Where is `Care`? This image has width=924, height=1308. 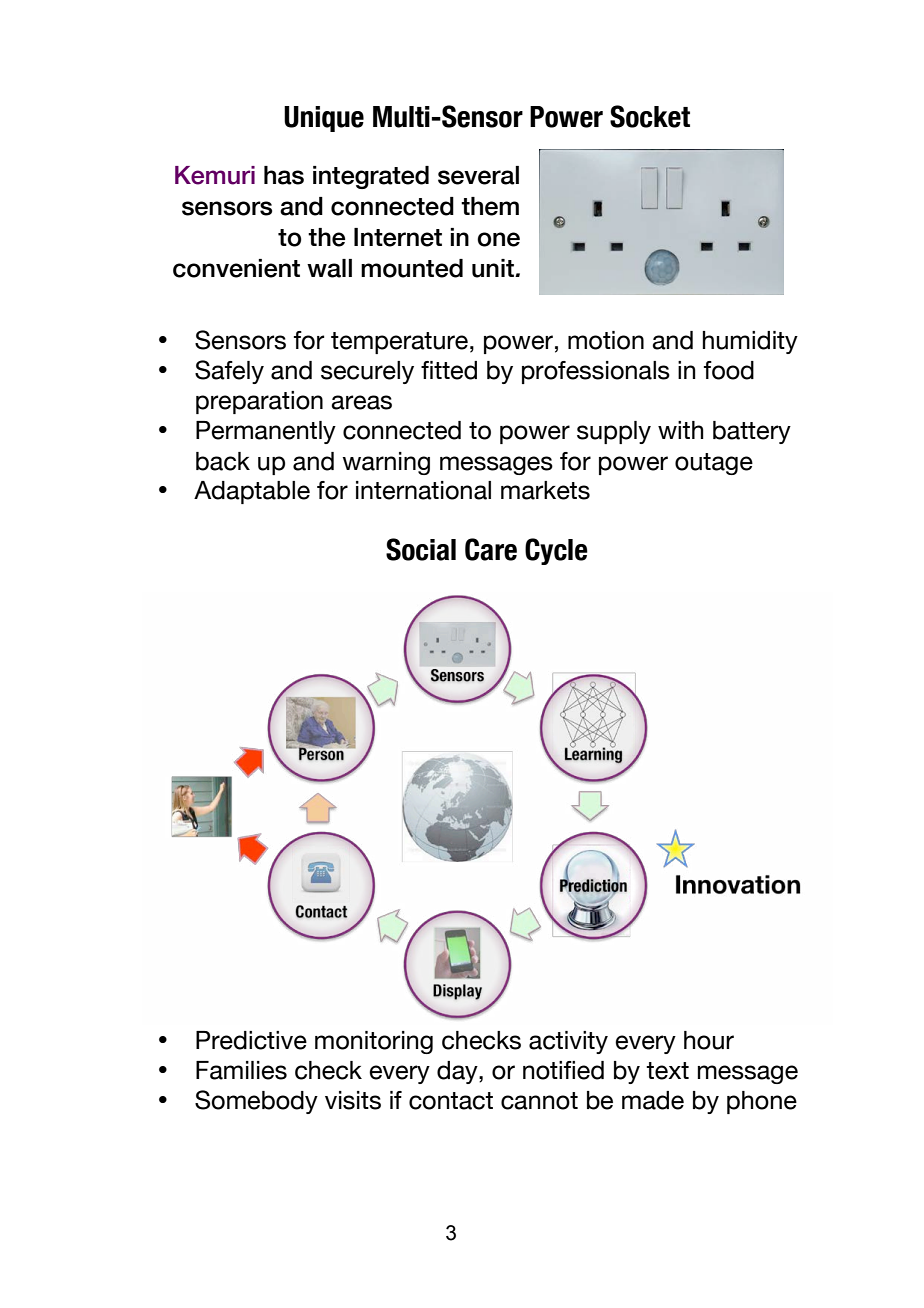 Care is located at coordinates (491, 549).
